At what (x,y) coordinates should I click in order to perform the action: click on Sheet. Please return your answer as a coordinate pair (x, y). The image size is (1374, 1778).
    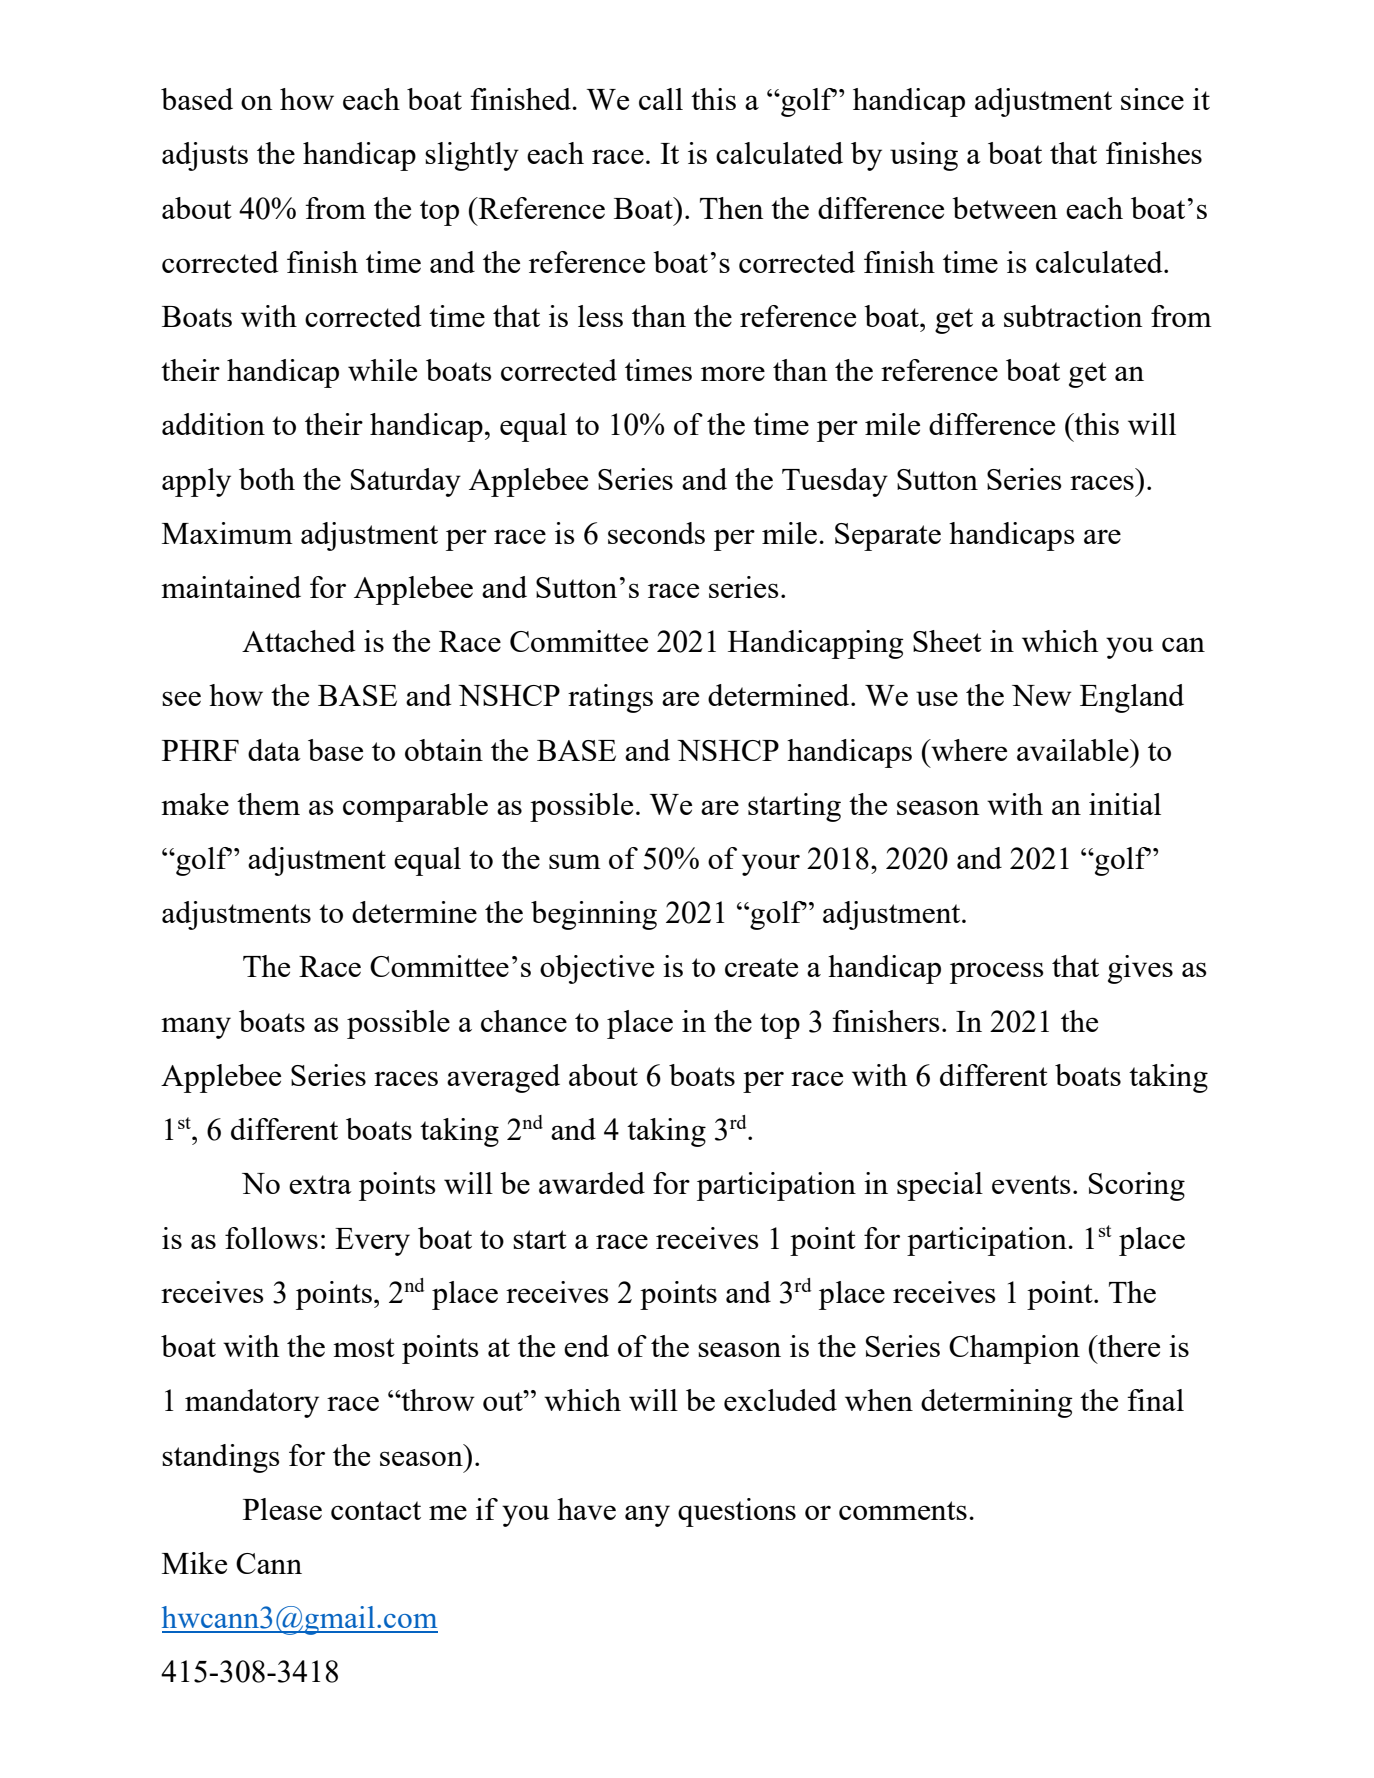
    Looking at the image, I should click on (947, 641).
